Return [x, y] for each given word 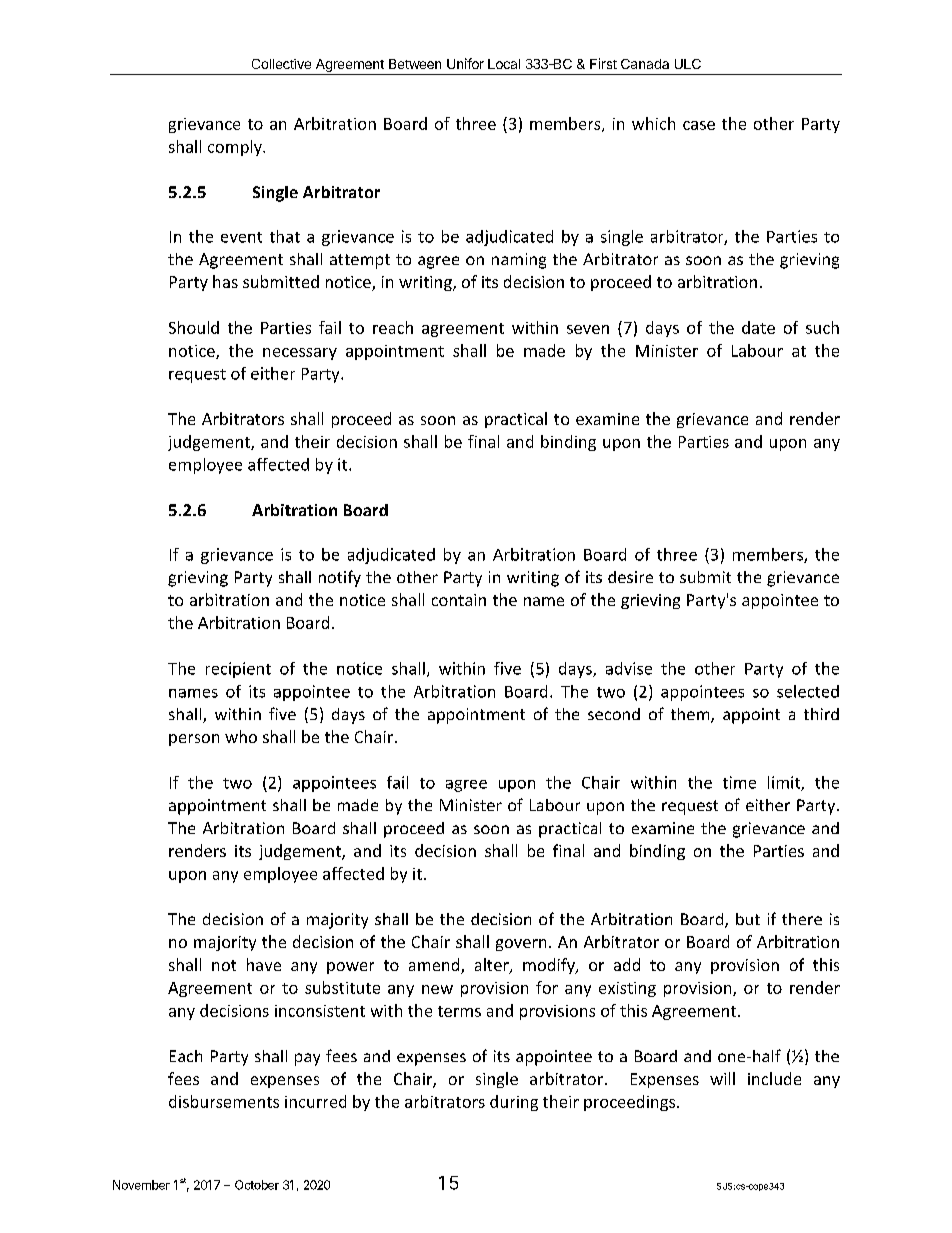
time [739, 782]
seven [588, 329]
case [699, 125]
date [758, 327]
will [722, 1078]
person [194, 740]
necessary [300, 354]
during [514, 1103]
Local [504, 64]
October [257, 1185]
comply [236, 148]
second [614, 714]
